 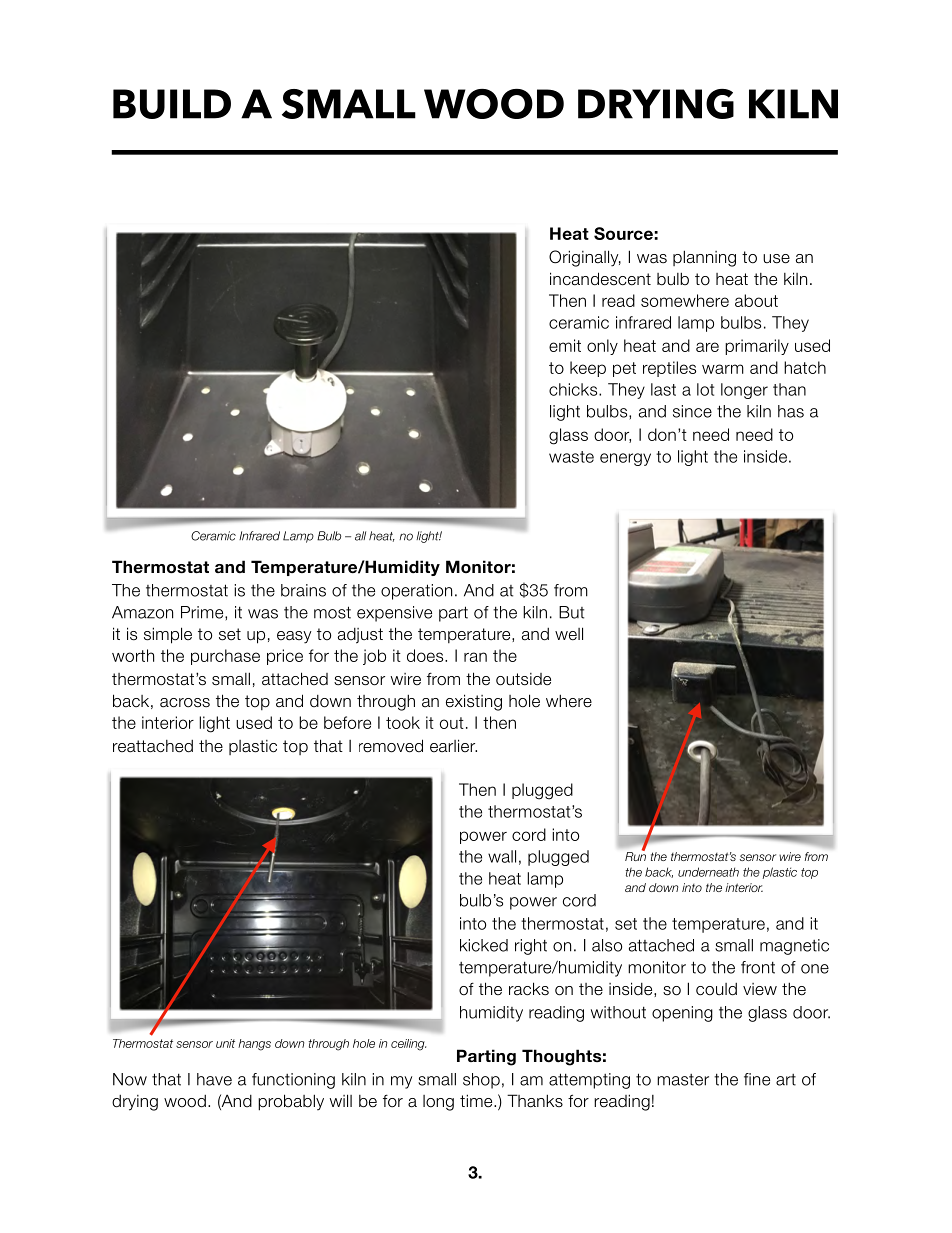 What do you see at coordinates (708, 872) in the image?
I see `underneath` at bounding box center [708, 872].
